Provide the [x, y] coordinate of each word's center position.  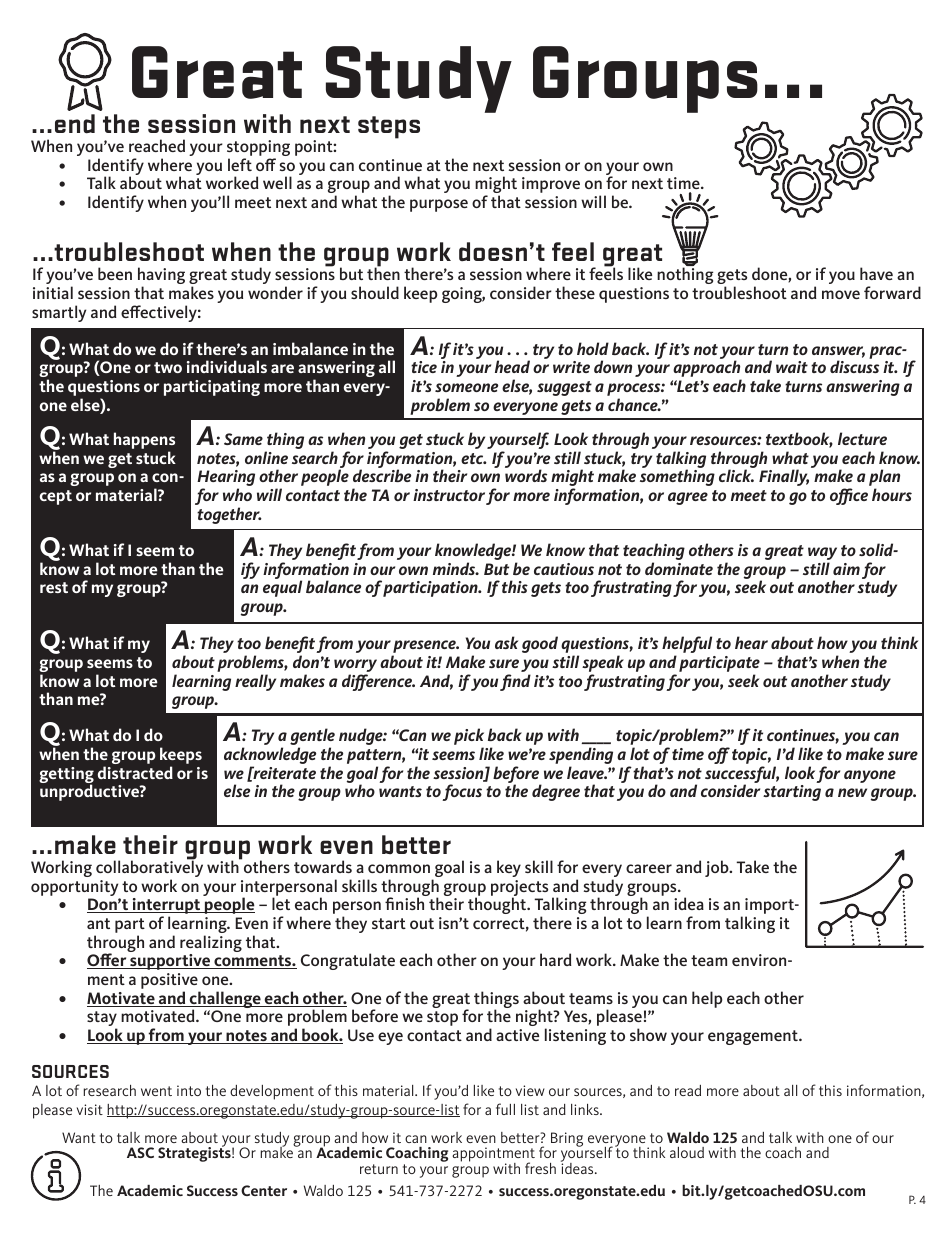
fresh [540, 1168]
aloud [687, 1152]
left [240, 164]
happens [144, 442]
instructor [449, 495]
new [852, 792]
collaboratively [149, 869]
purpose [439, 205]
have [876, 273]
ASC [140, 1152]
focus [462, 792]
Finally [784, 477]
